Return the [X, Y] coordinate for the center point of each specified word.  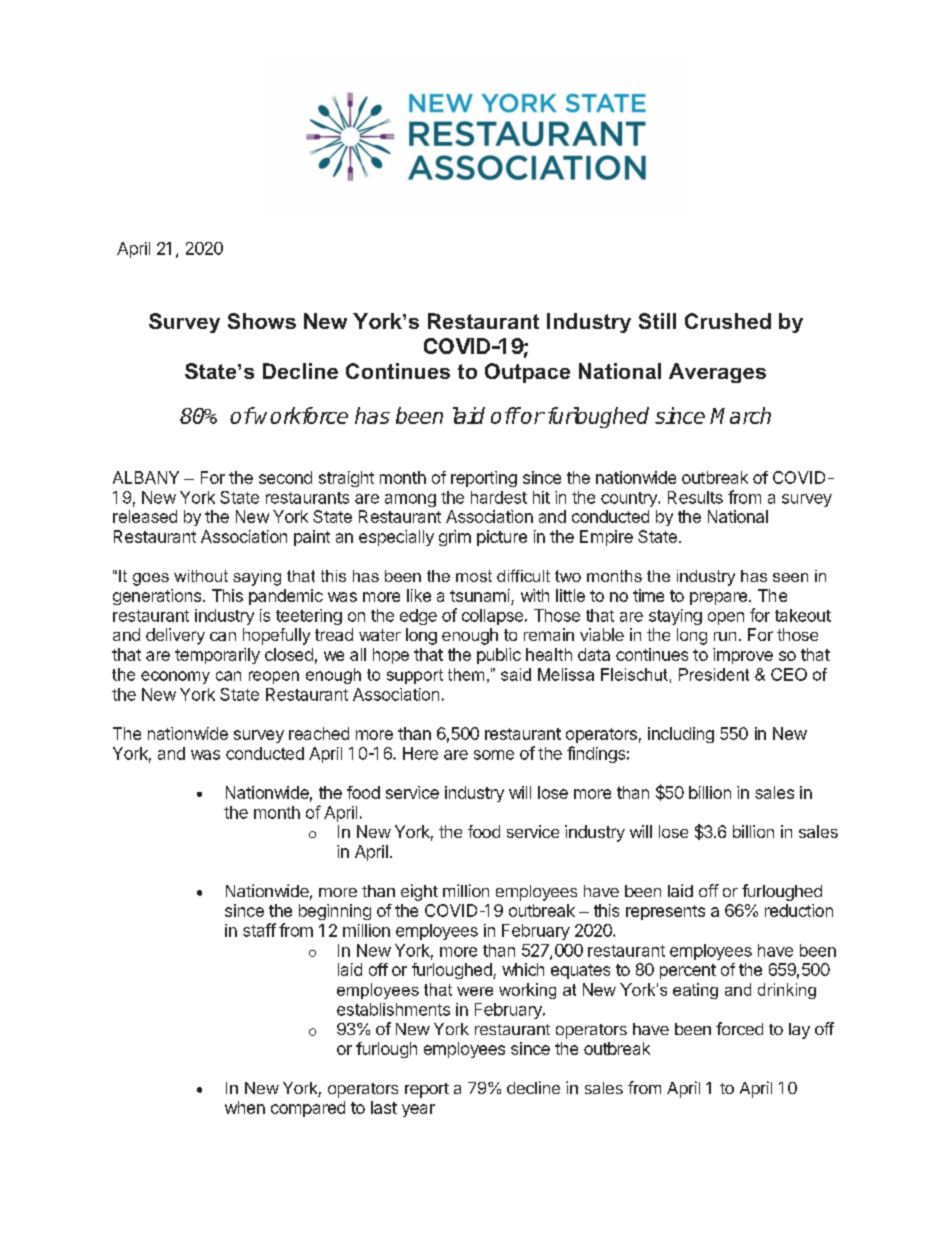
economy [175, 677]
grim [455, 538]
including [681, 735]
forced [739, 1028]
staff [259, 930]
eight [419, 892]
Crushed [728, 321]
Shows [262, 321]
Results [695, 497]
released [145, 516]
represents [665, 912]
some [494, 755]
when [245, 1107]
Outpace [527, 373]
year [418, 1110]
